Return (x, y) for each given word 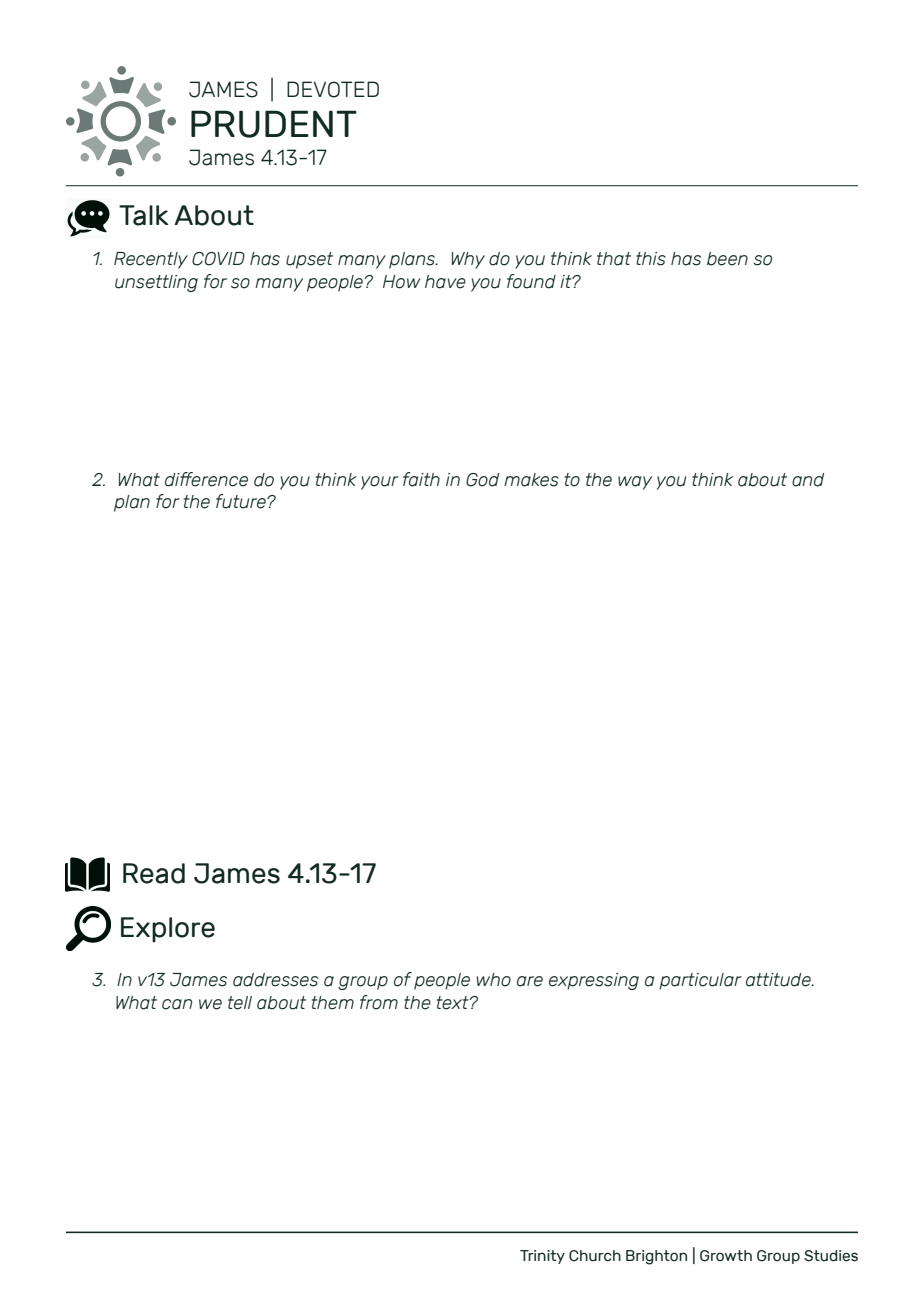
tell (240, 1003)
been (727, 259)
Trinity (542, 1257)
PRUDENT (274, 124)
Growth (726, 1256)
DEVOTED (333, 89)
